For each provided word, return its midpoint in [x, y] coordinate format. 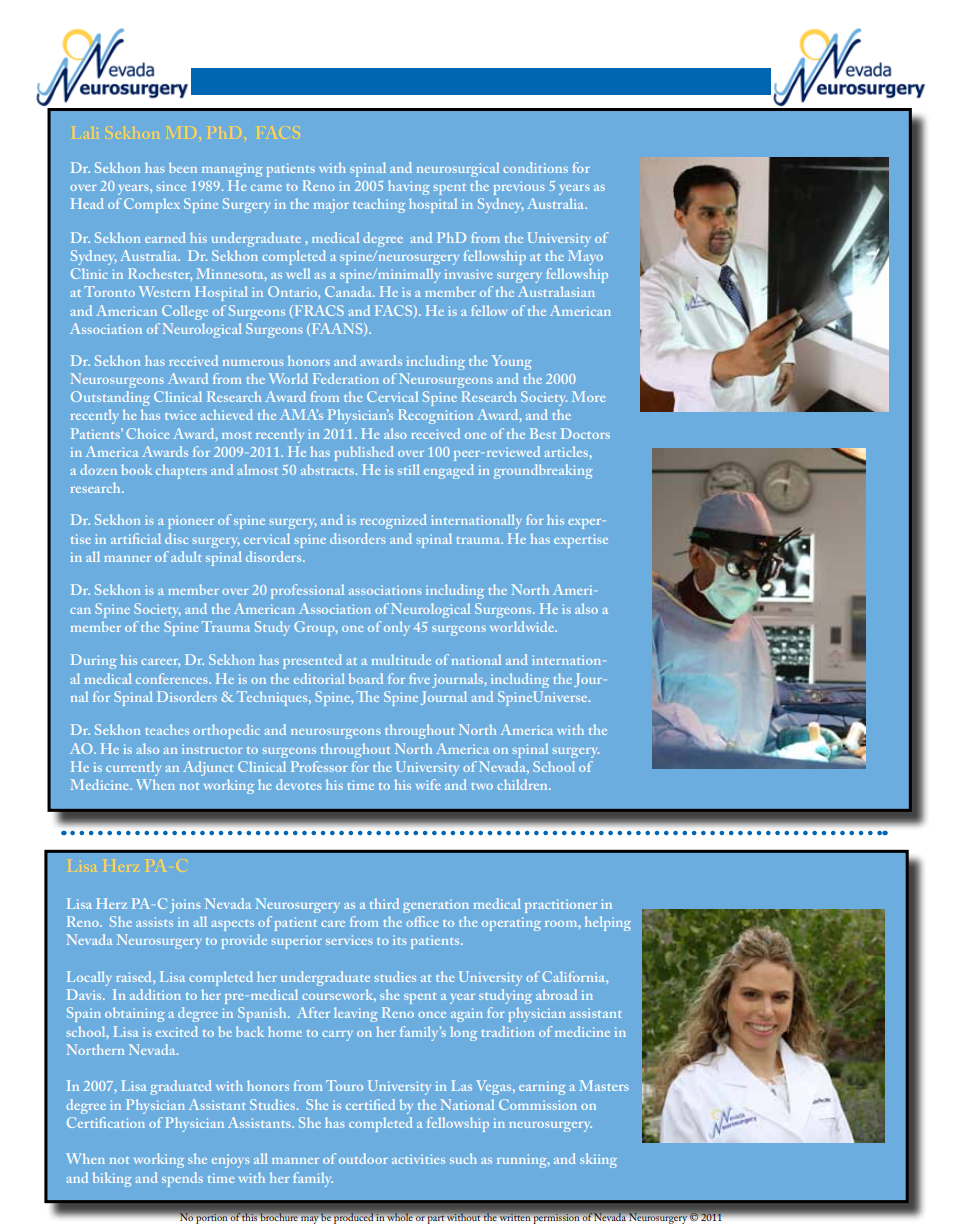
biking [112, 1179]
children [523, 784]
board [366, 678]
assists [154, 922]
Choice [148, 433]
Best [543, 433]
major [331, 206]
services [349, 940]
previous [518, 188]
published [364, 453]
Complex [152, 205]
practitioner [561, 906]
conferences [173, 678]
